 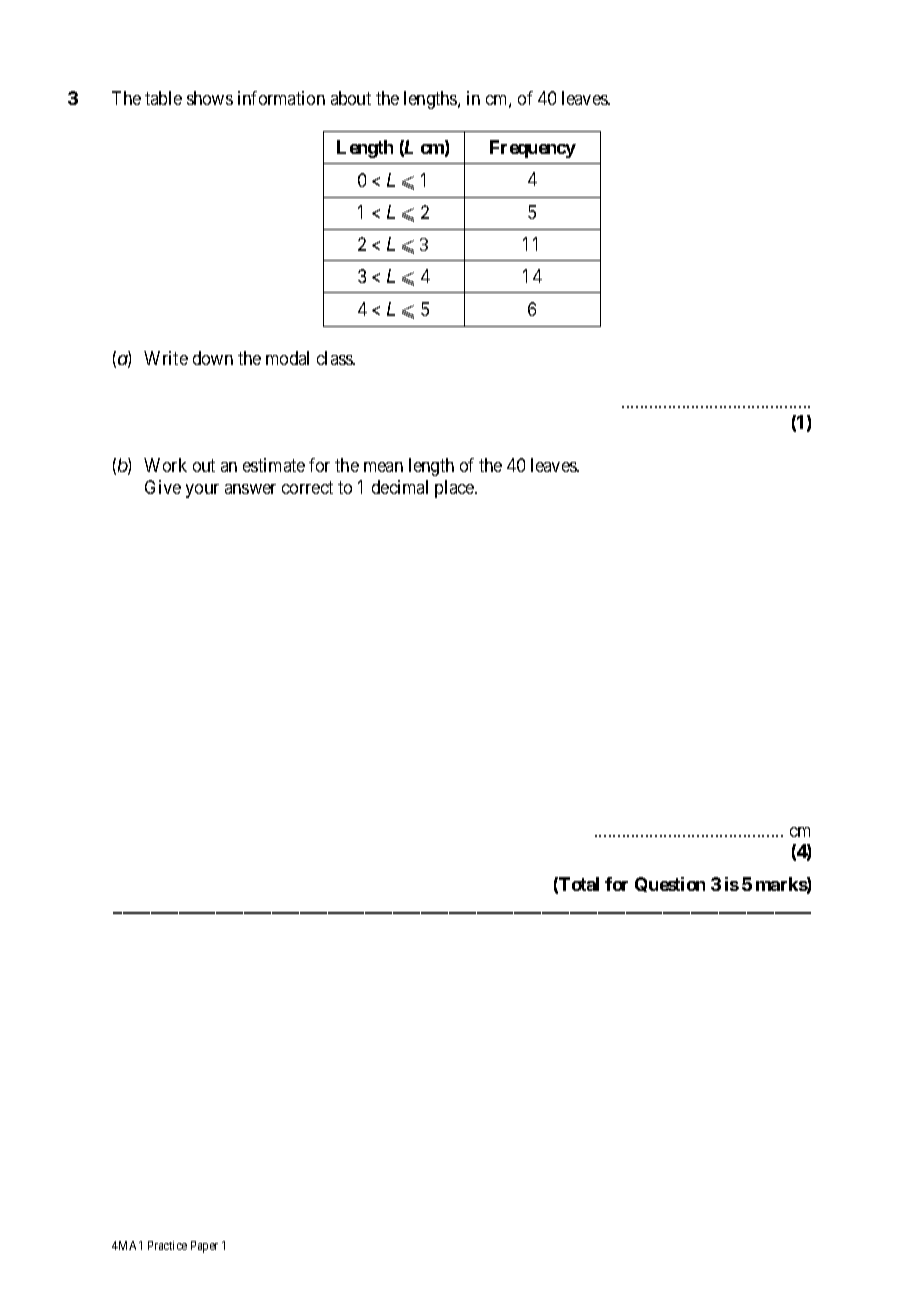 What do you see at coordinates (210, 98) in the screenshot?
I see `shows` at bounding box center [210, 98].
